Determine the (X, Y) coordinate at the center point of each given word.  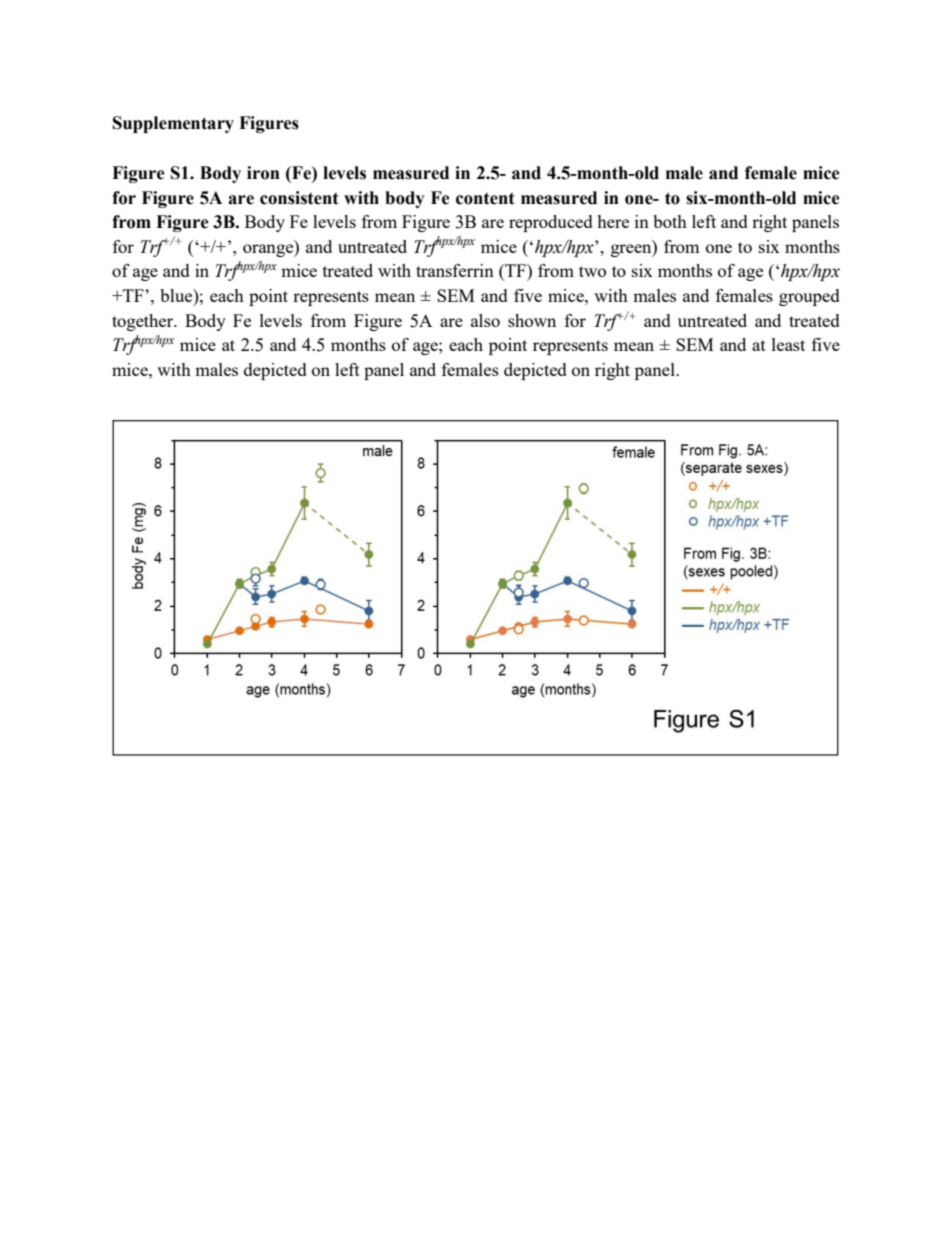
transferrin (455, 270)
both (670, 221)
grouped (809, 297)
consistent (299, 198)
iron (263, 173)
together (144, 322)
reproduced (551, 223)
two (592, 271)
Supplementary (173, 124)
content (485, 198)
